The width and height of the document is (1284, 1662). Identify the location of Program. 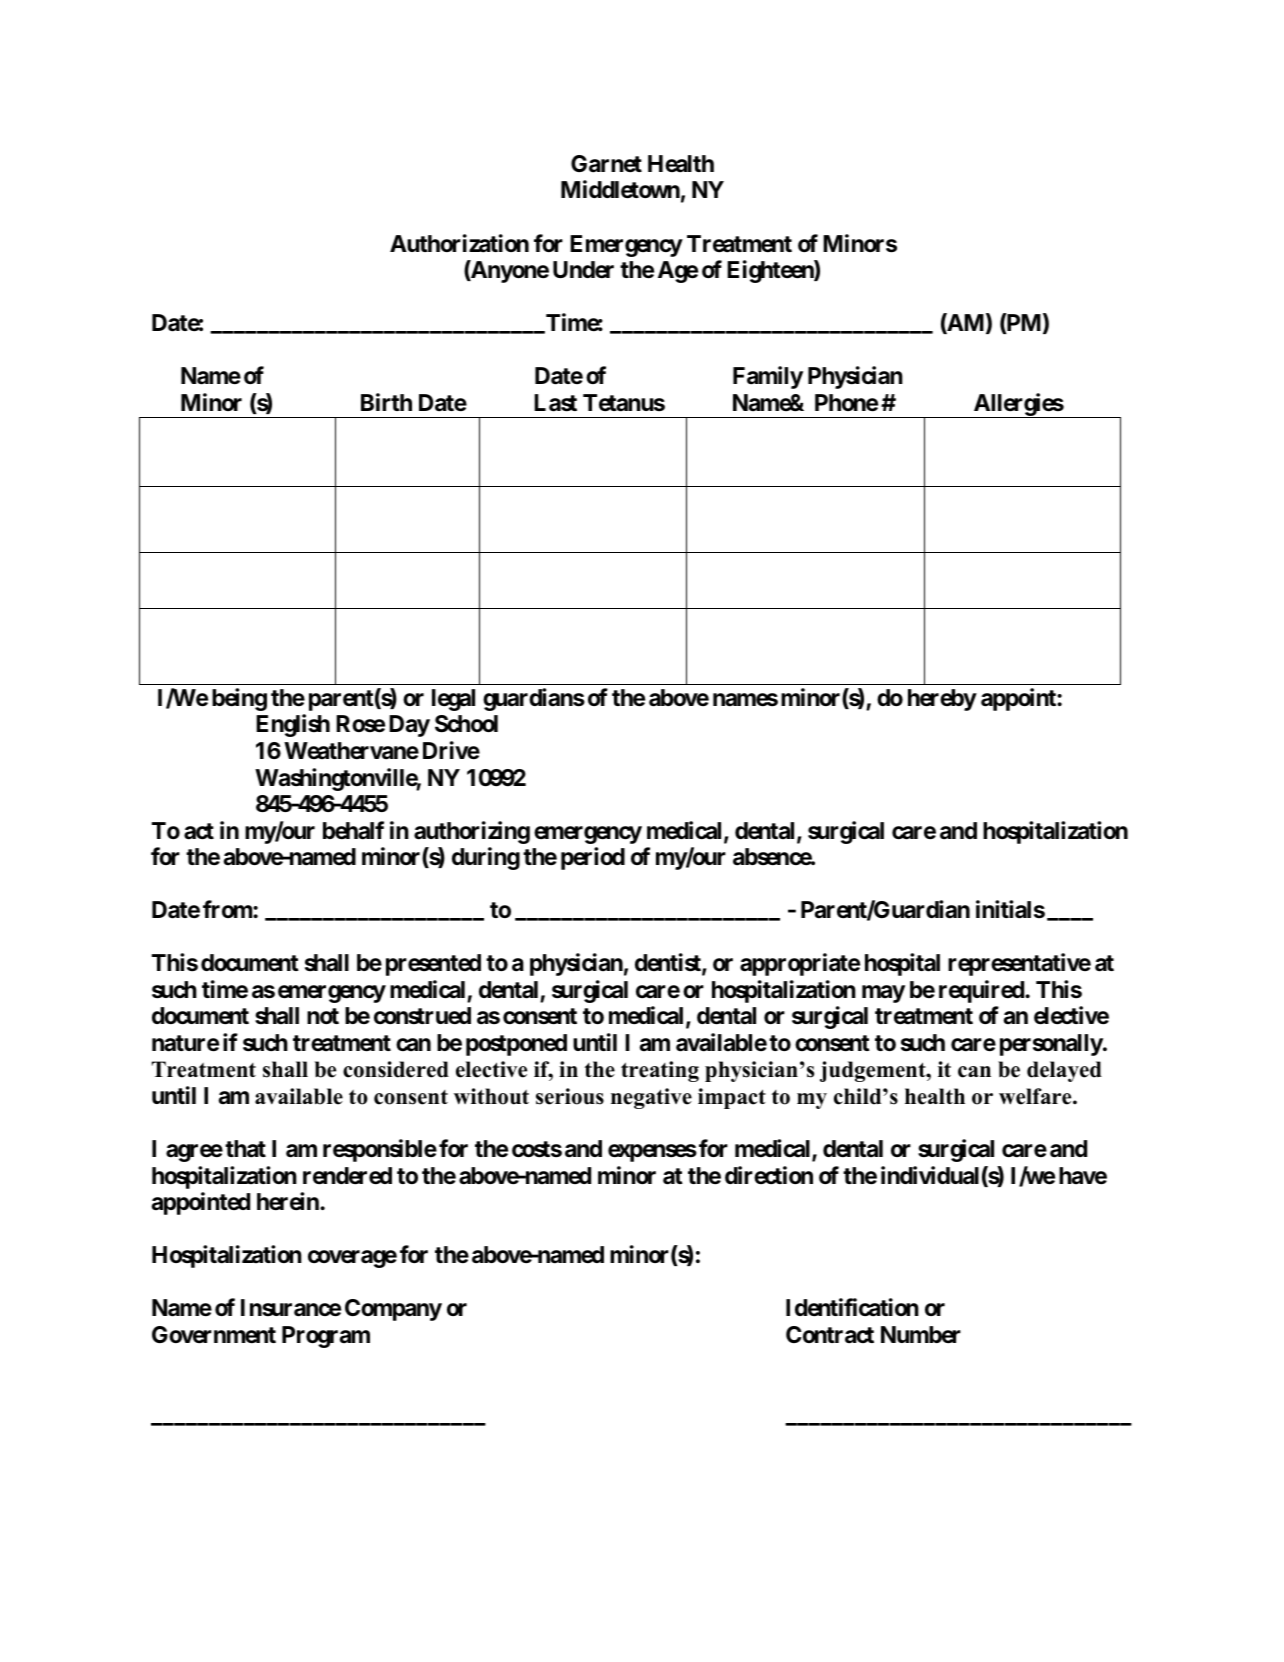
(326, 1337).
